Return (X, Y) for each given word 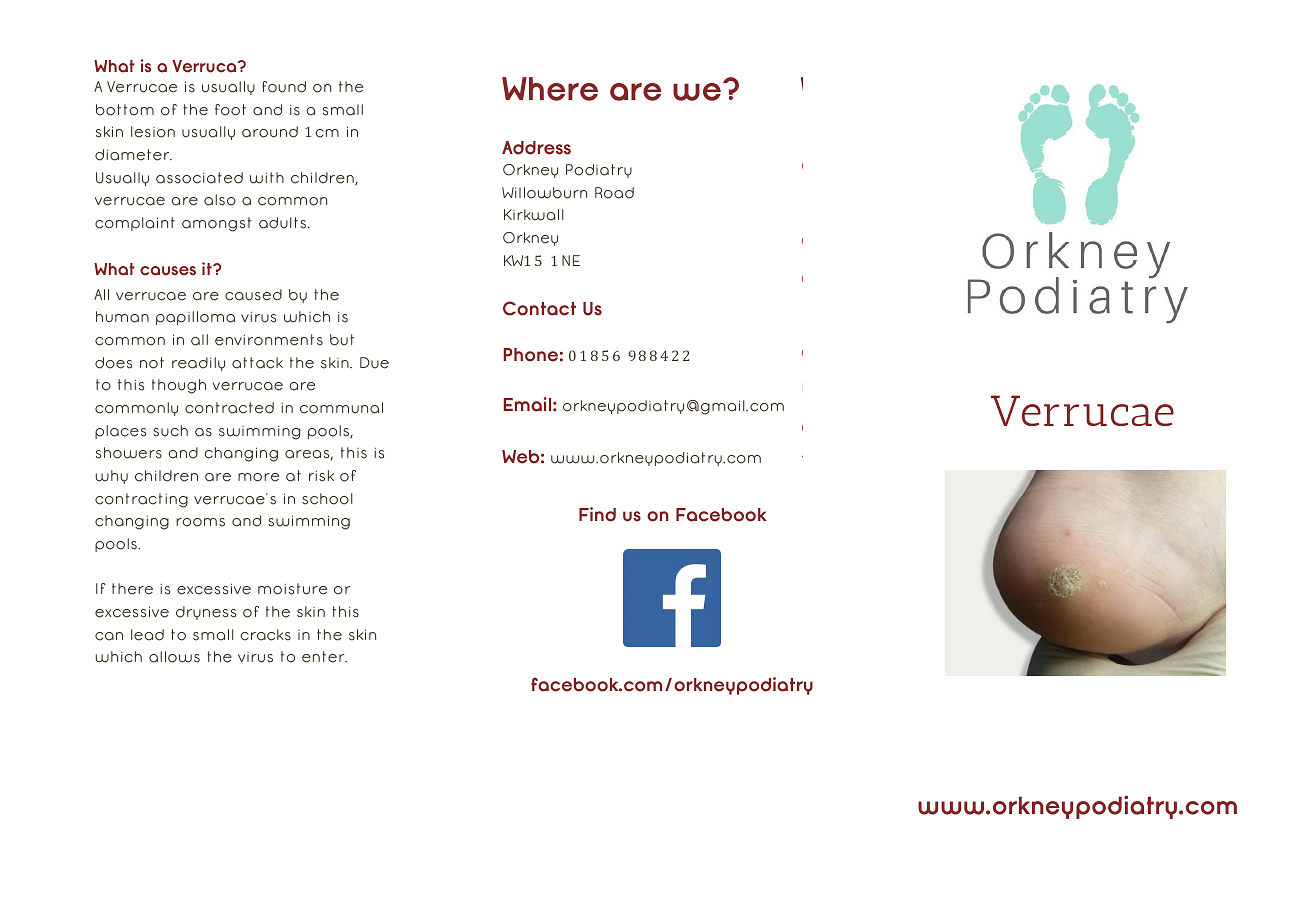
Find (597, 514)
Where (550, 89)
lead (147, 635)
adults (284, 223)
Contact (539, 308)
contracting (141, 500)
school (327, 499)
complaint (135, 224)
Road (614, 193)
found (284, 87)
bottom (125, 110)
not (152, 363)
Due (374, 363)
